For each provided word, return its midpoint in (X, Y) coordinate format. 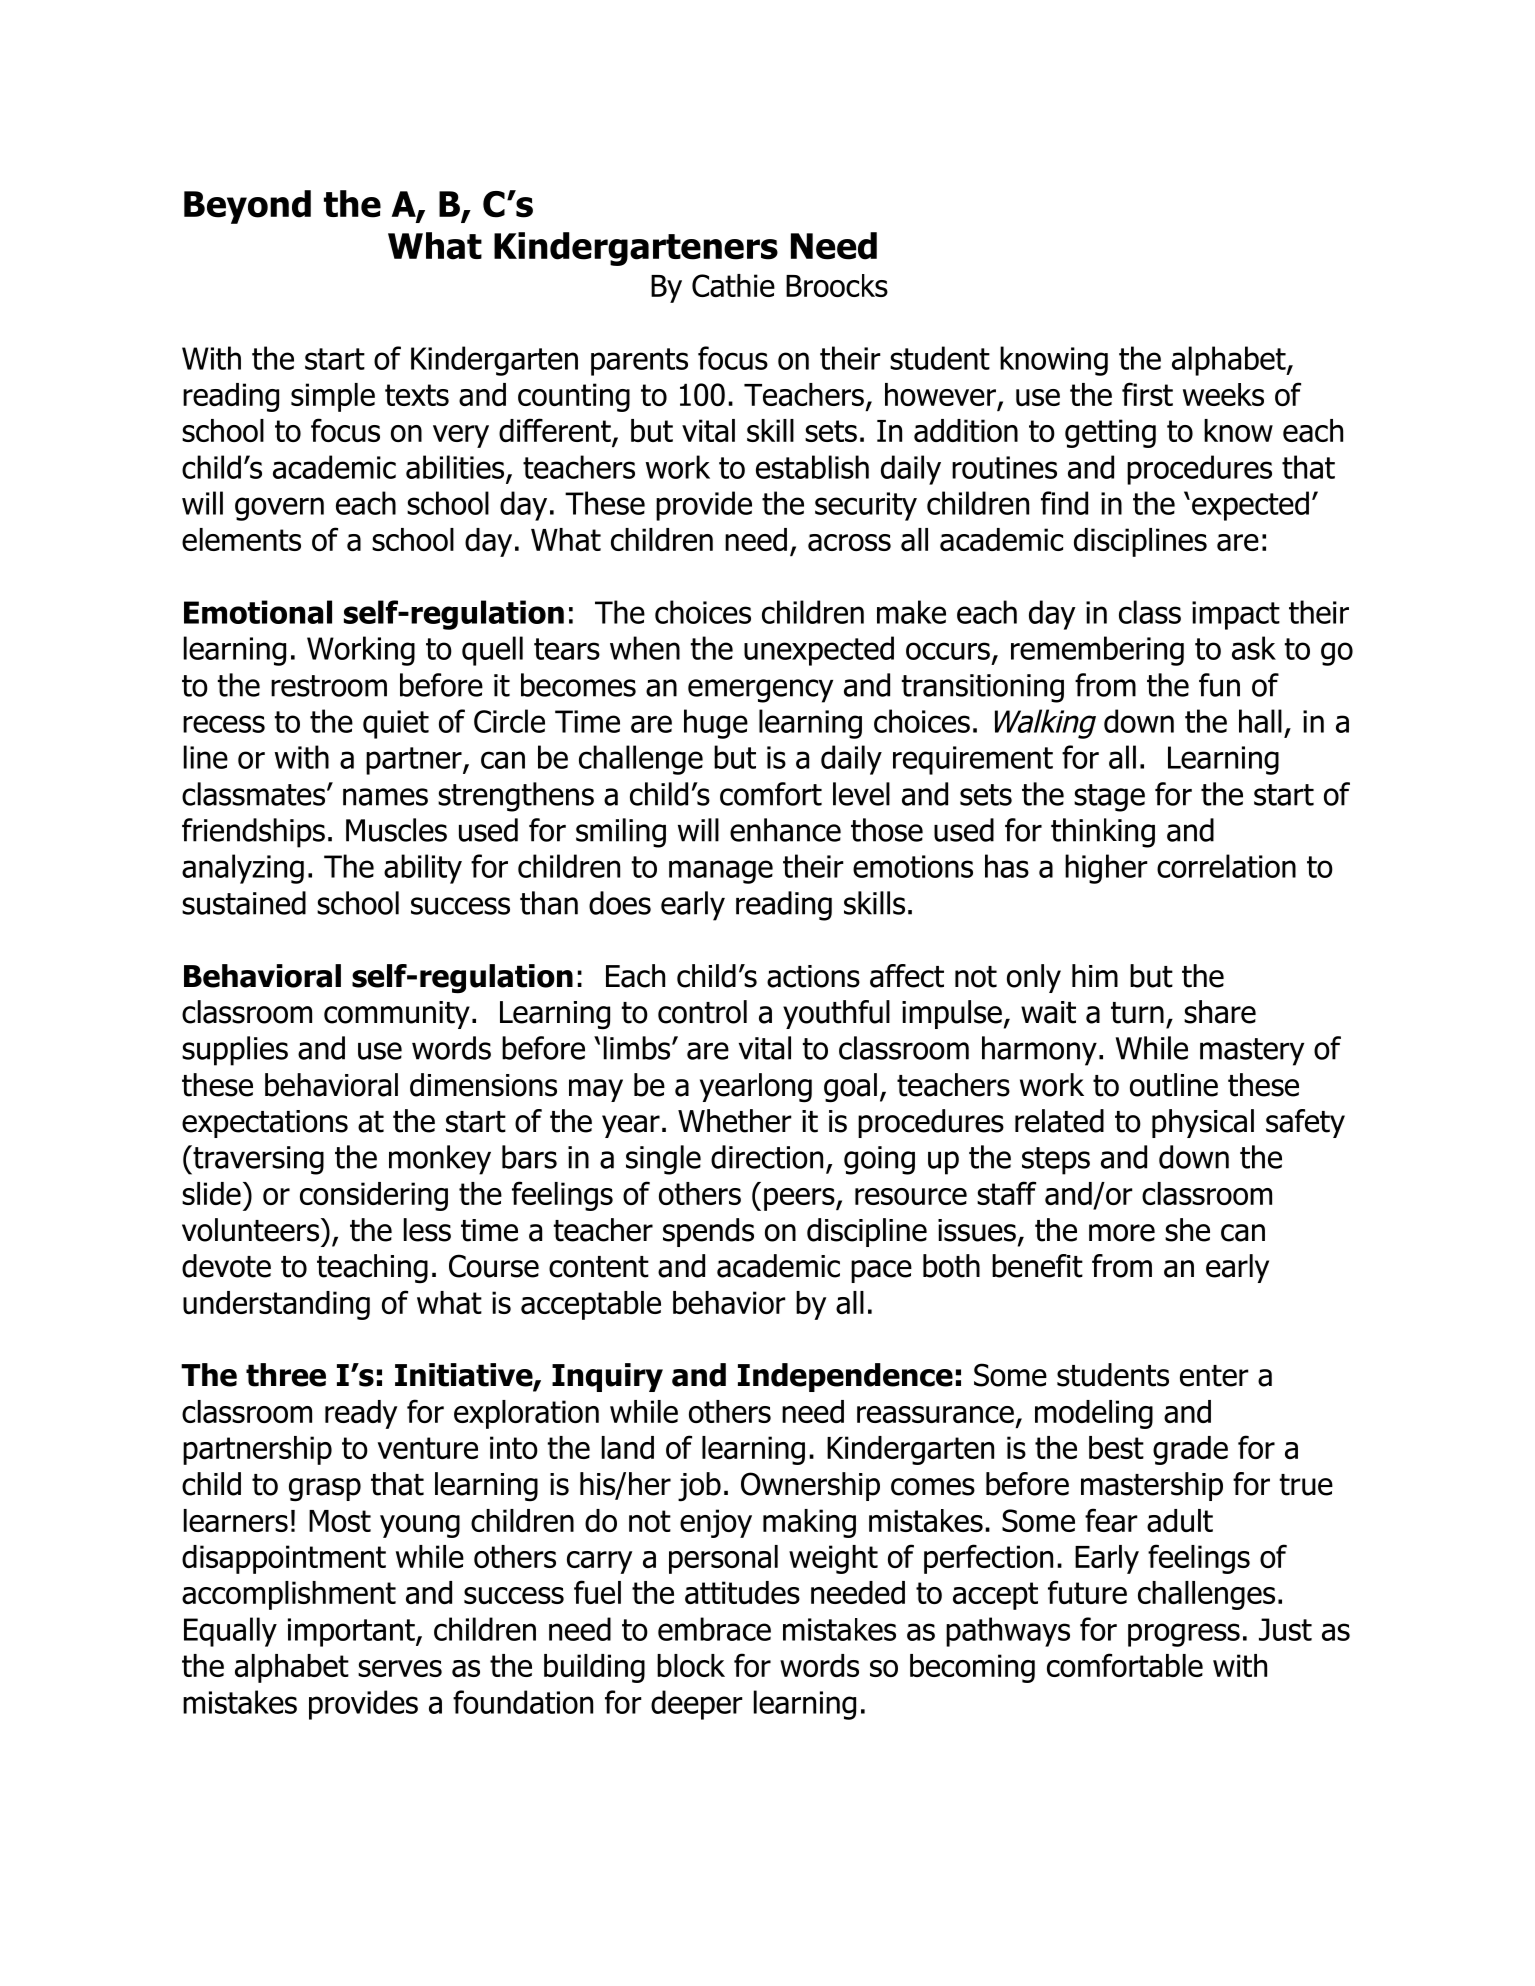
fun (1219, 685)
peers (800, 1199)
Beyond (247, 207)
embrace (714, 1629)
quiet (396, 724)
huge (716, 724)
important (352, 1632)
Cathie (733, 285)
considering (374, 1196)
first (1147, 394)
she (1187, 1230)
